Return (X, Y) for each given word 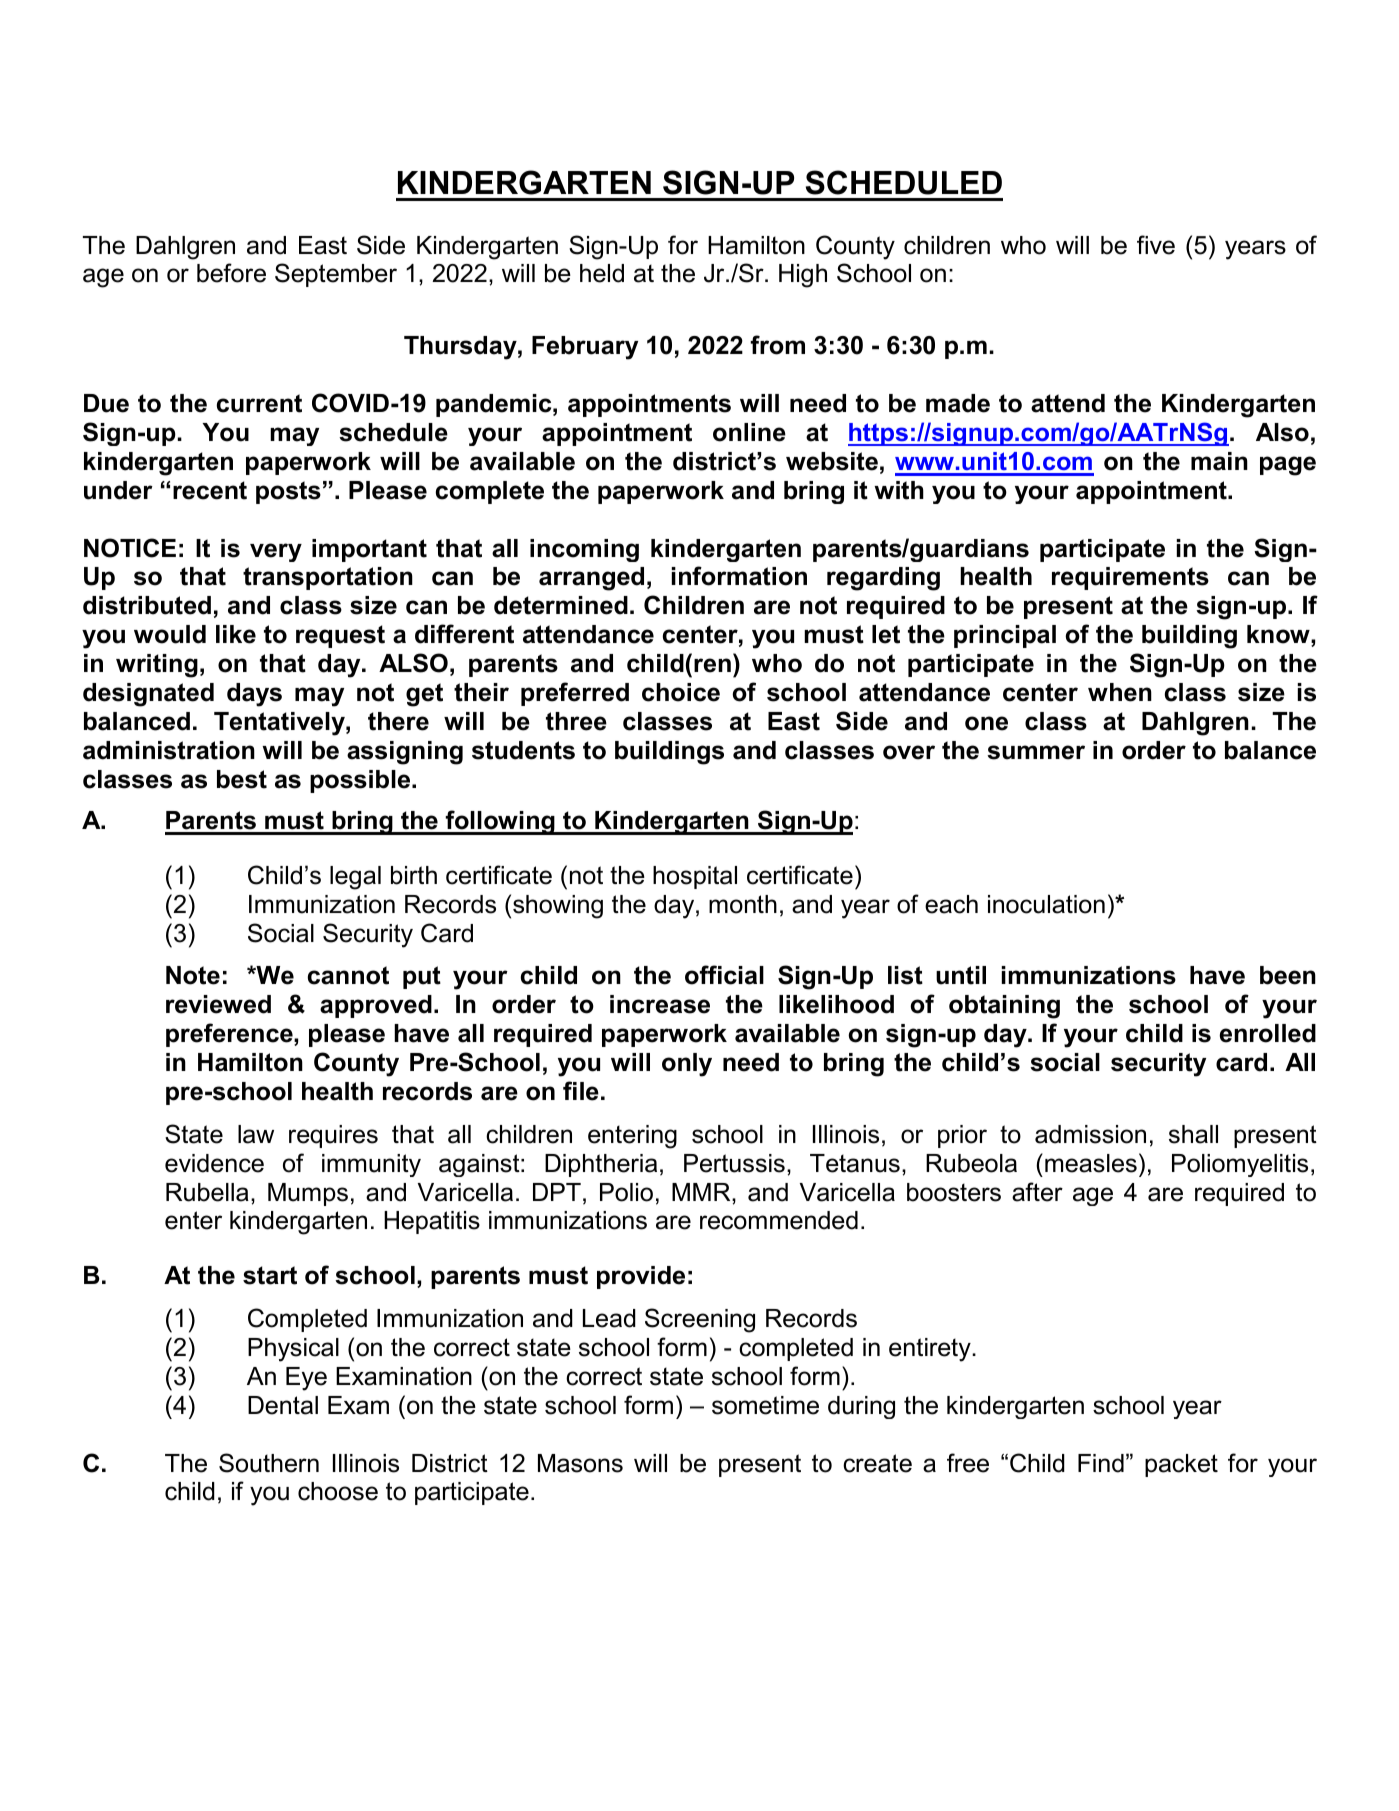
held (602, 273)
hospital (695, 877)
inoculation (1046, 904)
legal (355, 878)
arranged (591, 579)
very (276, 552)
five (1156, 245)
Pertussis (734, 1163)
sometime (765, 1405)
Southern (269, 1463)
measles (1091, 1163)
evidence (214, 1163)
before (231, 273)
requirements (1130, 578)
